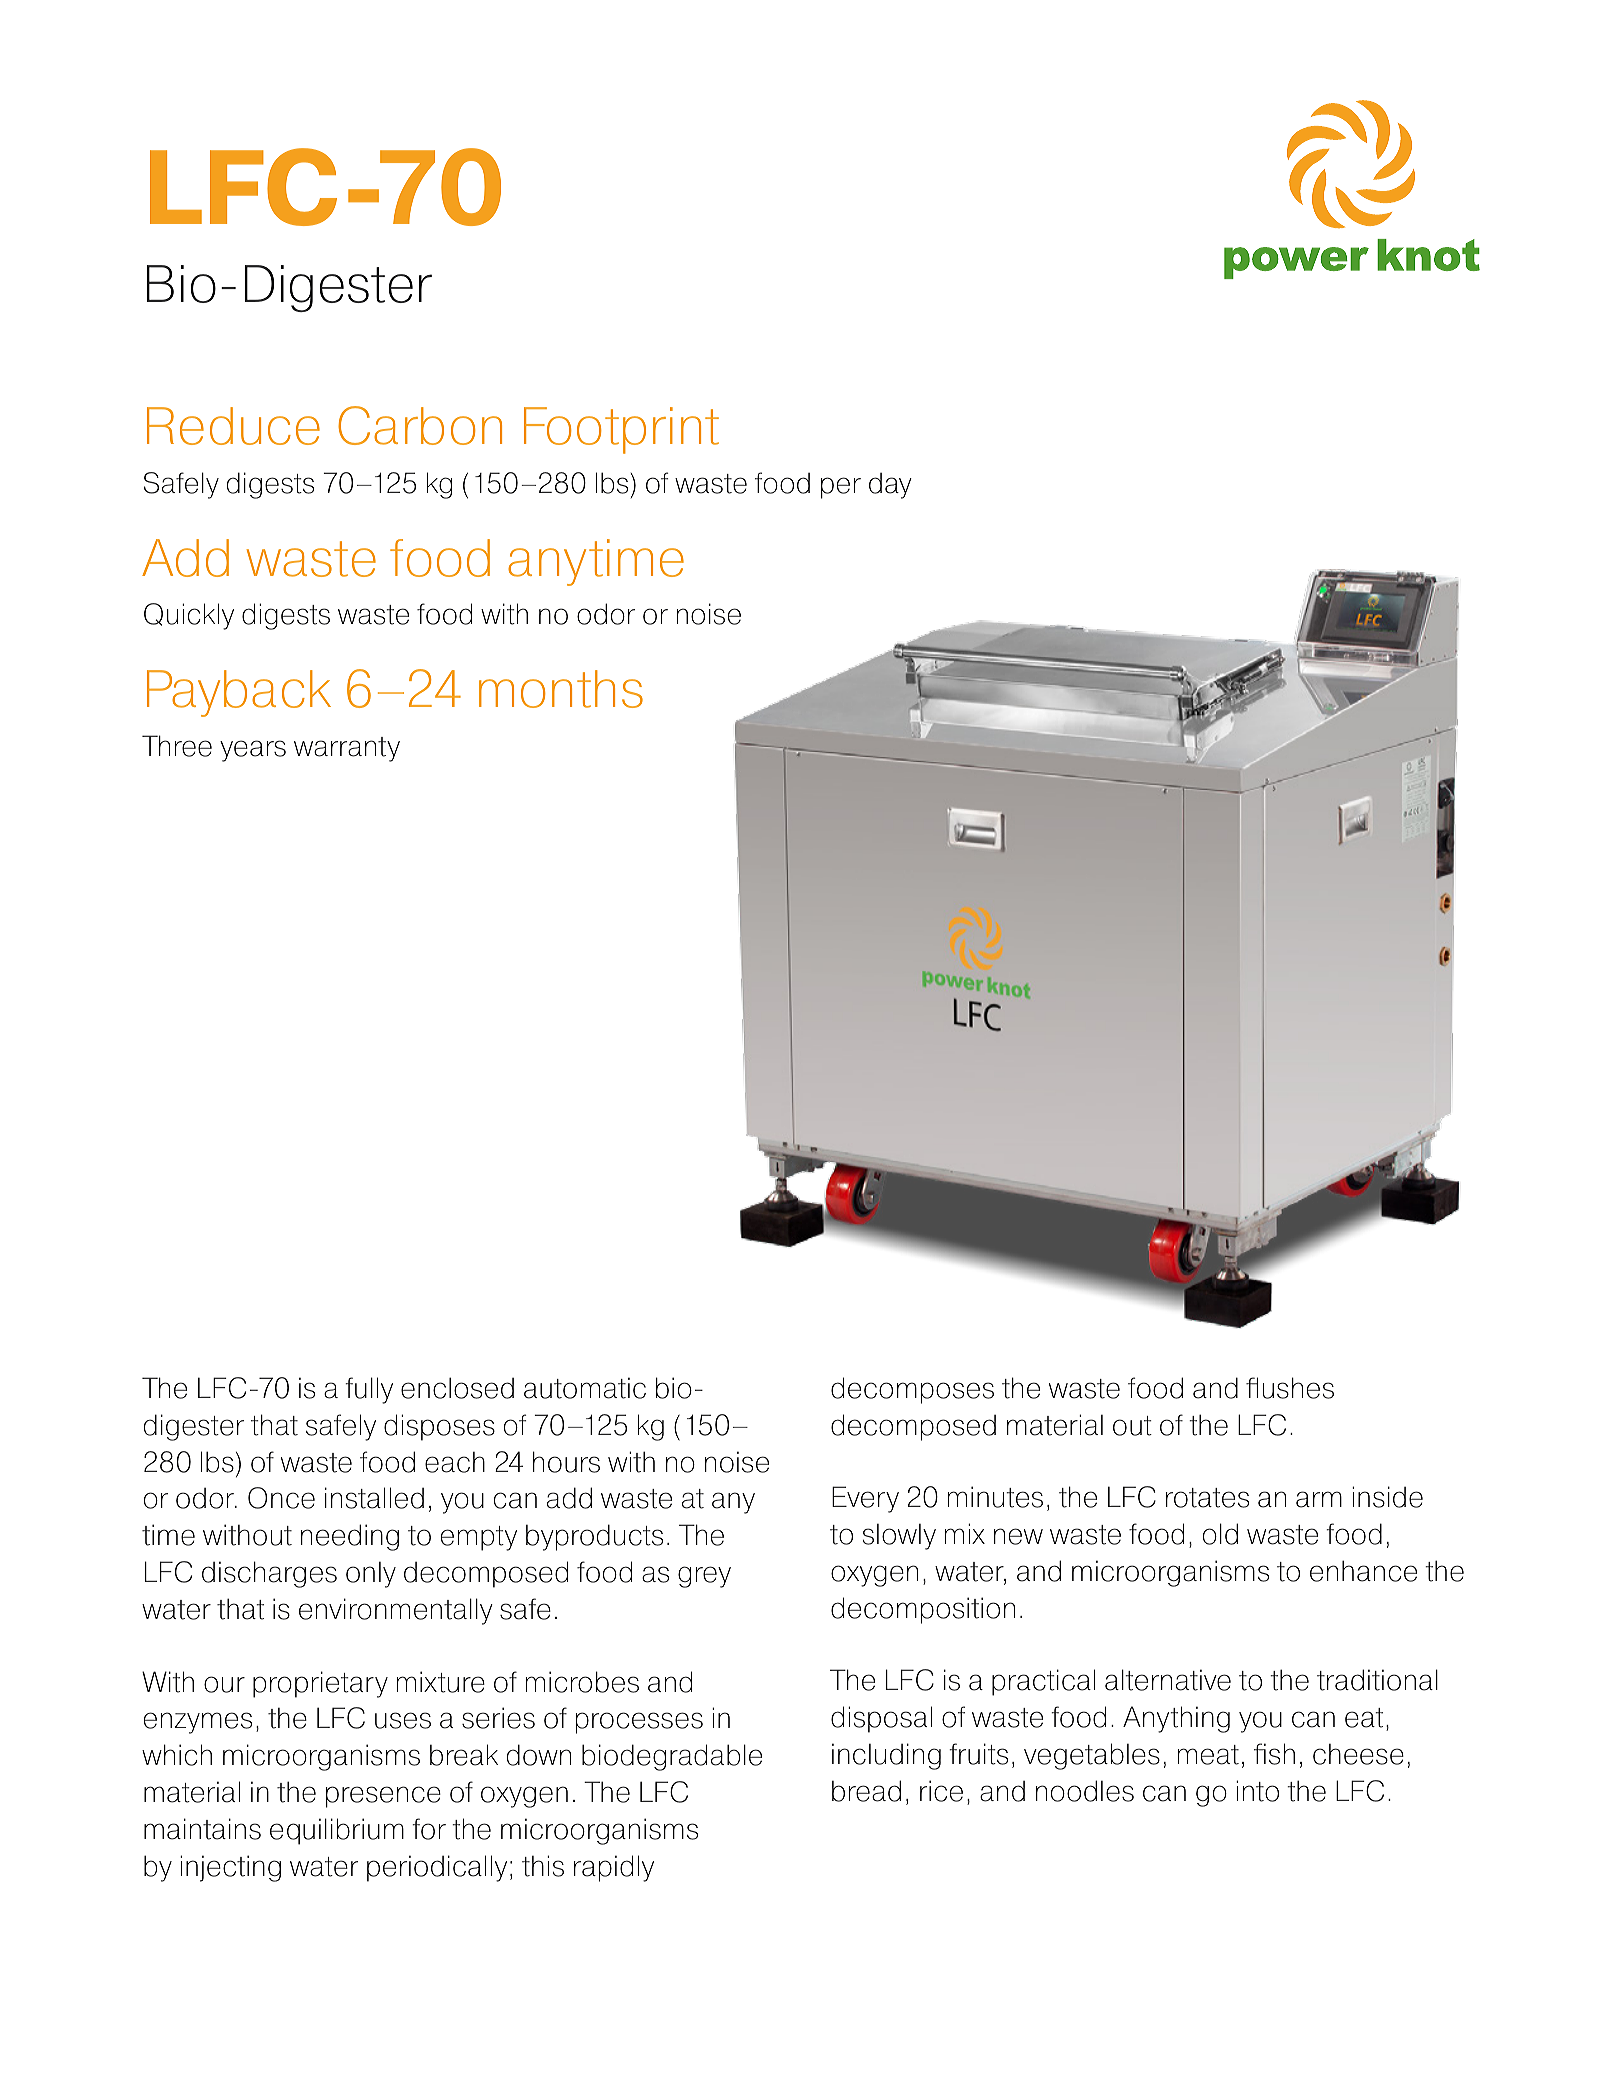 The height and width of the image is (2087, 1613). Describe the element at coordinates (585, 1388) in the image. I see `automatic` at that location.
